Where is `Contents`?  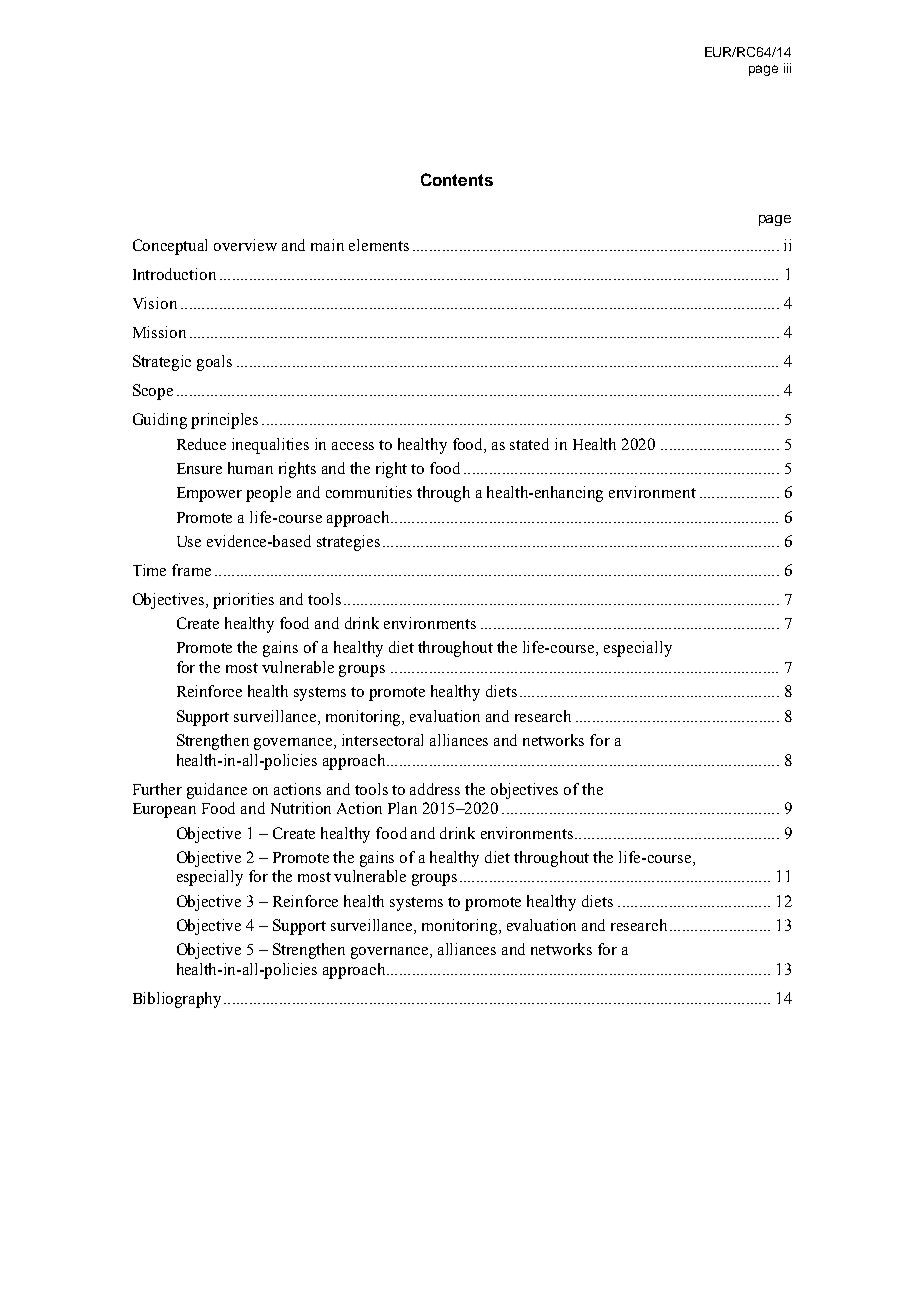 Contents is located at coordinates (457, 179).
